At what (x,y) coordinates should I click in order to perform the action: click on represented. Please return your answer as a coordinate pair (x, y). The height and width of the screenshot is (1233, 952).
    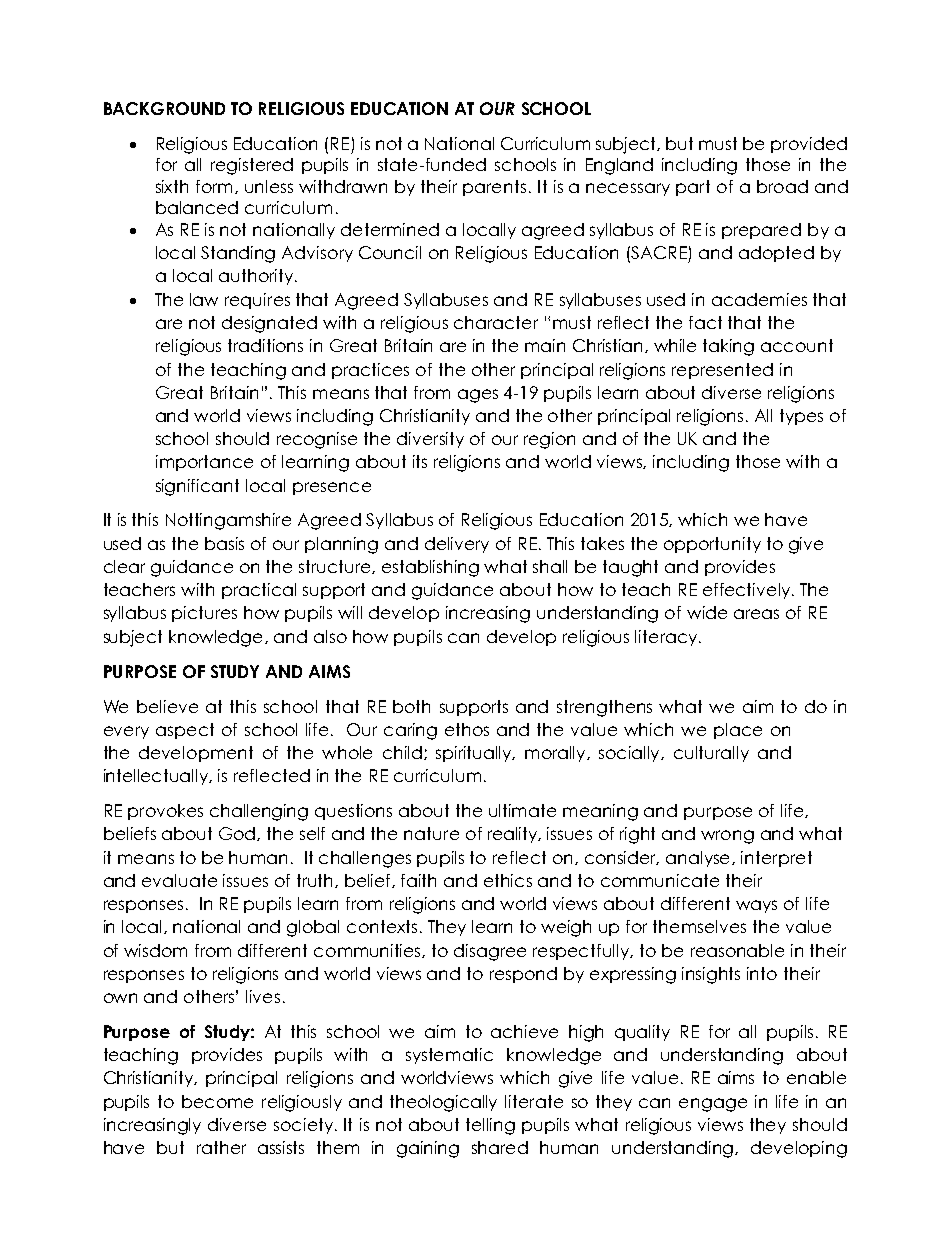
    Looking at the image, I should click on (722, 371).
